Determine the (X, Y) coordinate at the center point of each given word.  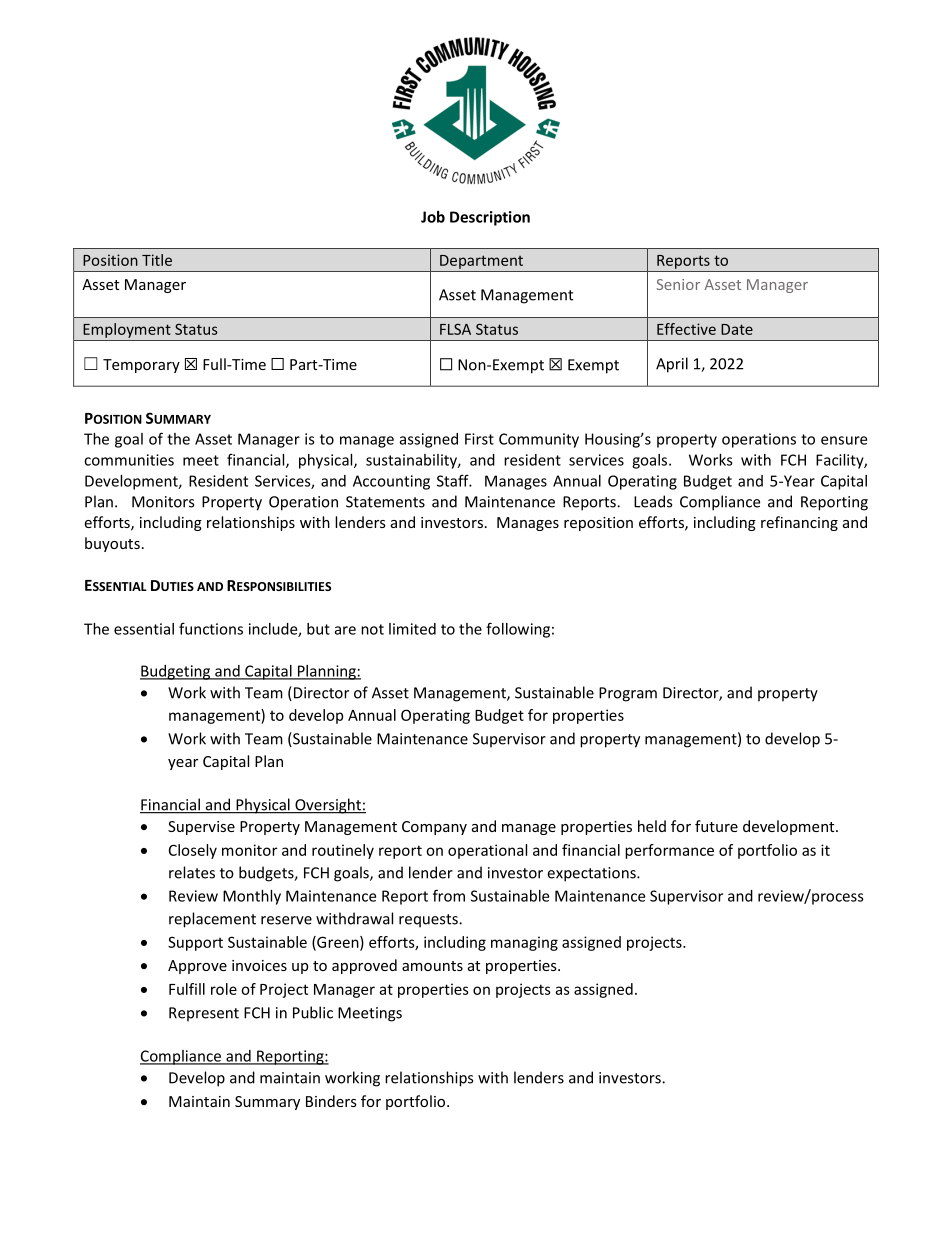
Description (490, 218)
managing (524, 943)
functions (211, 628)
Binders (331, 1101)
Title (157, 260)
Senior (678, 284)
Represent (204, 1014)
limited (412, 629)
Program (628, 694)
